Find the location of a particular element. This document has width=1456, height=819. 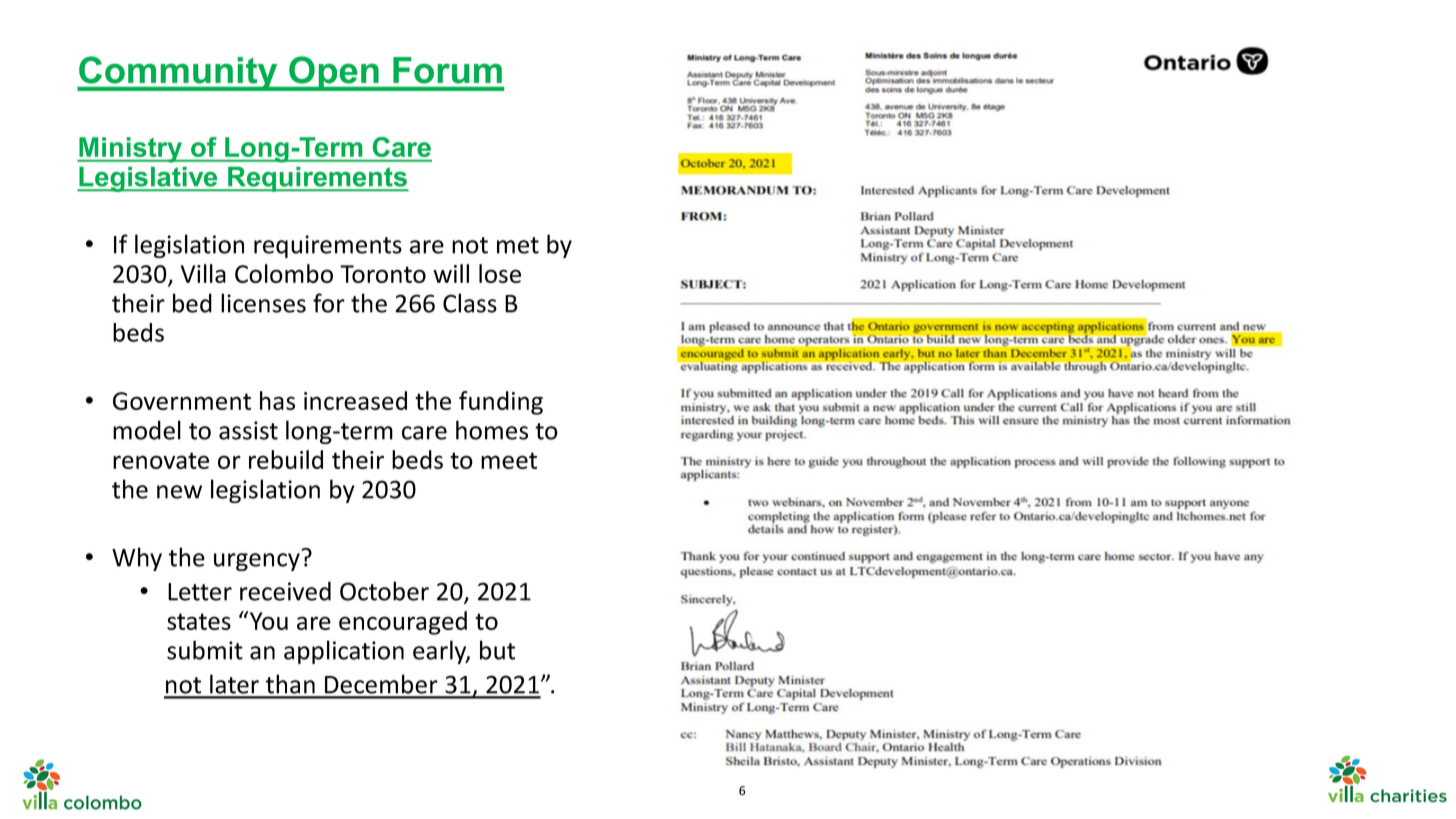

application is located at coordinates (344, 652).
